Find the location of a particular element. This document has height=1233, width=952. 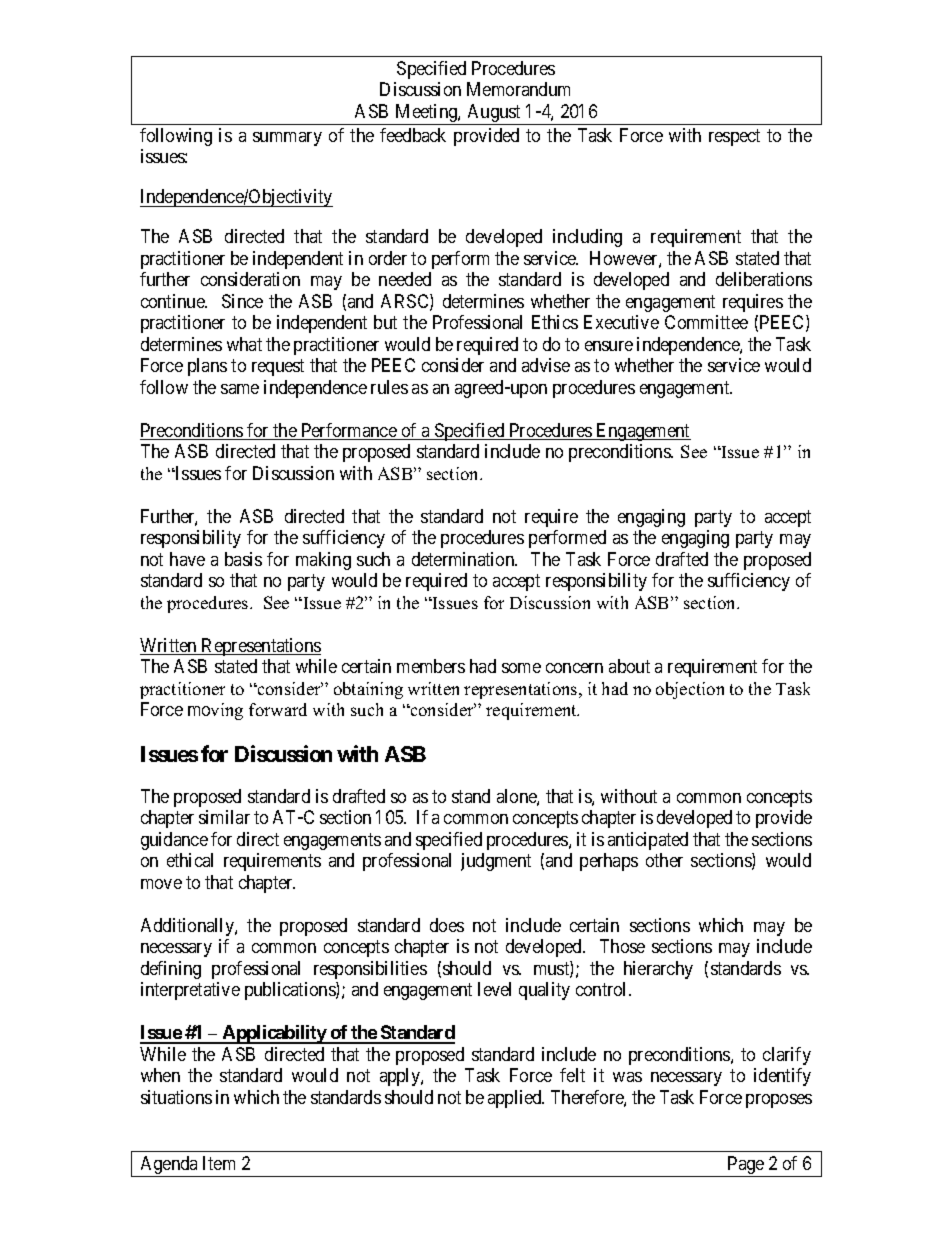

Item is located at coordinates (219, 1163).
